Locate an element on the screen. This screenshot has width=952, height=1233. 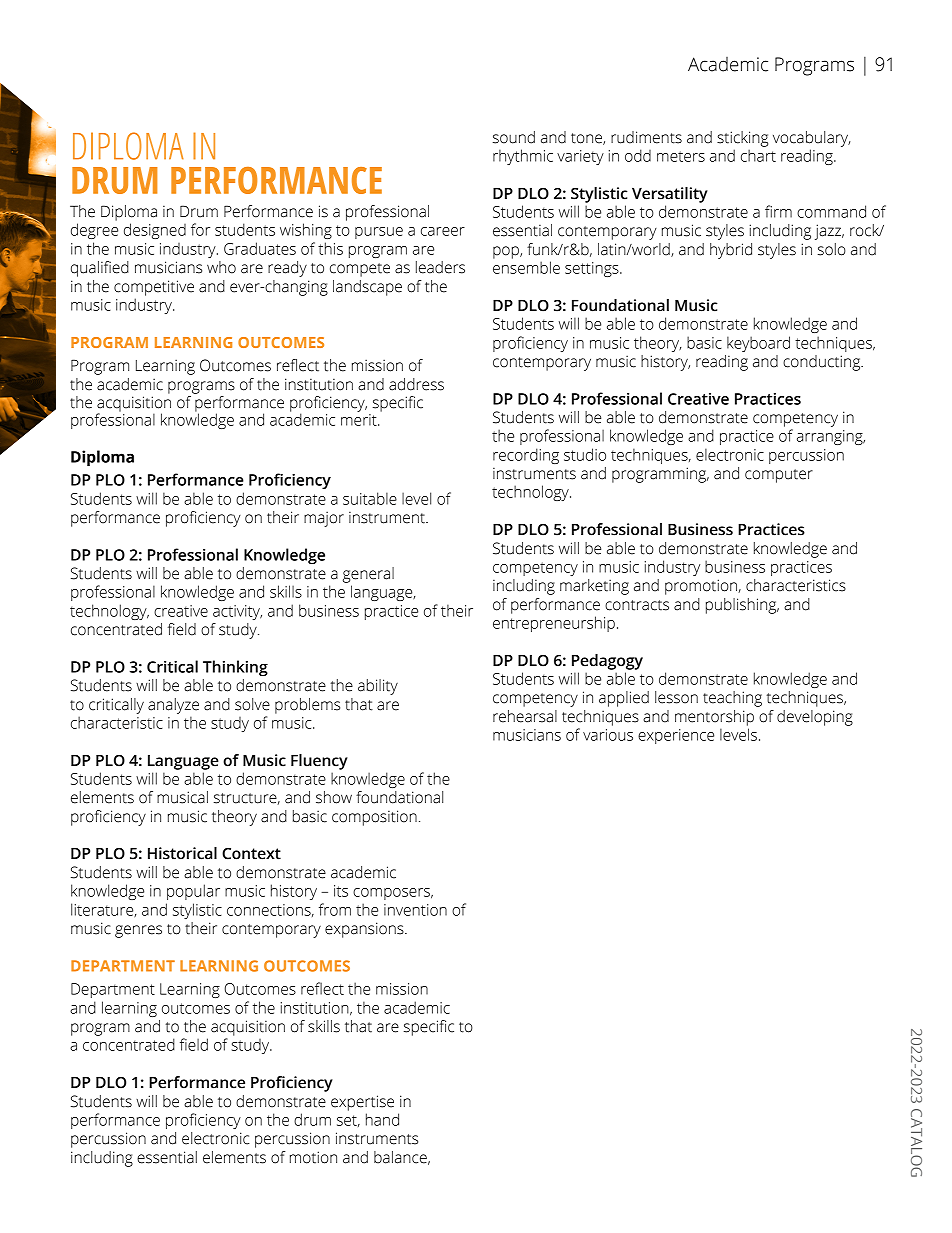
computer is located at coordinates (779, 476).
